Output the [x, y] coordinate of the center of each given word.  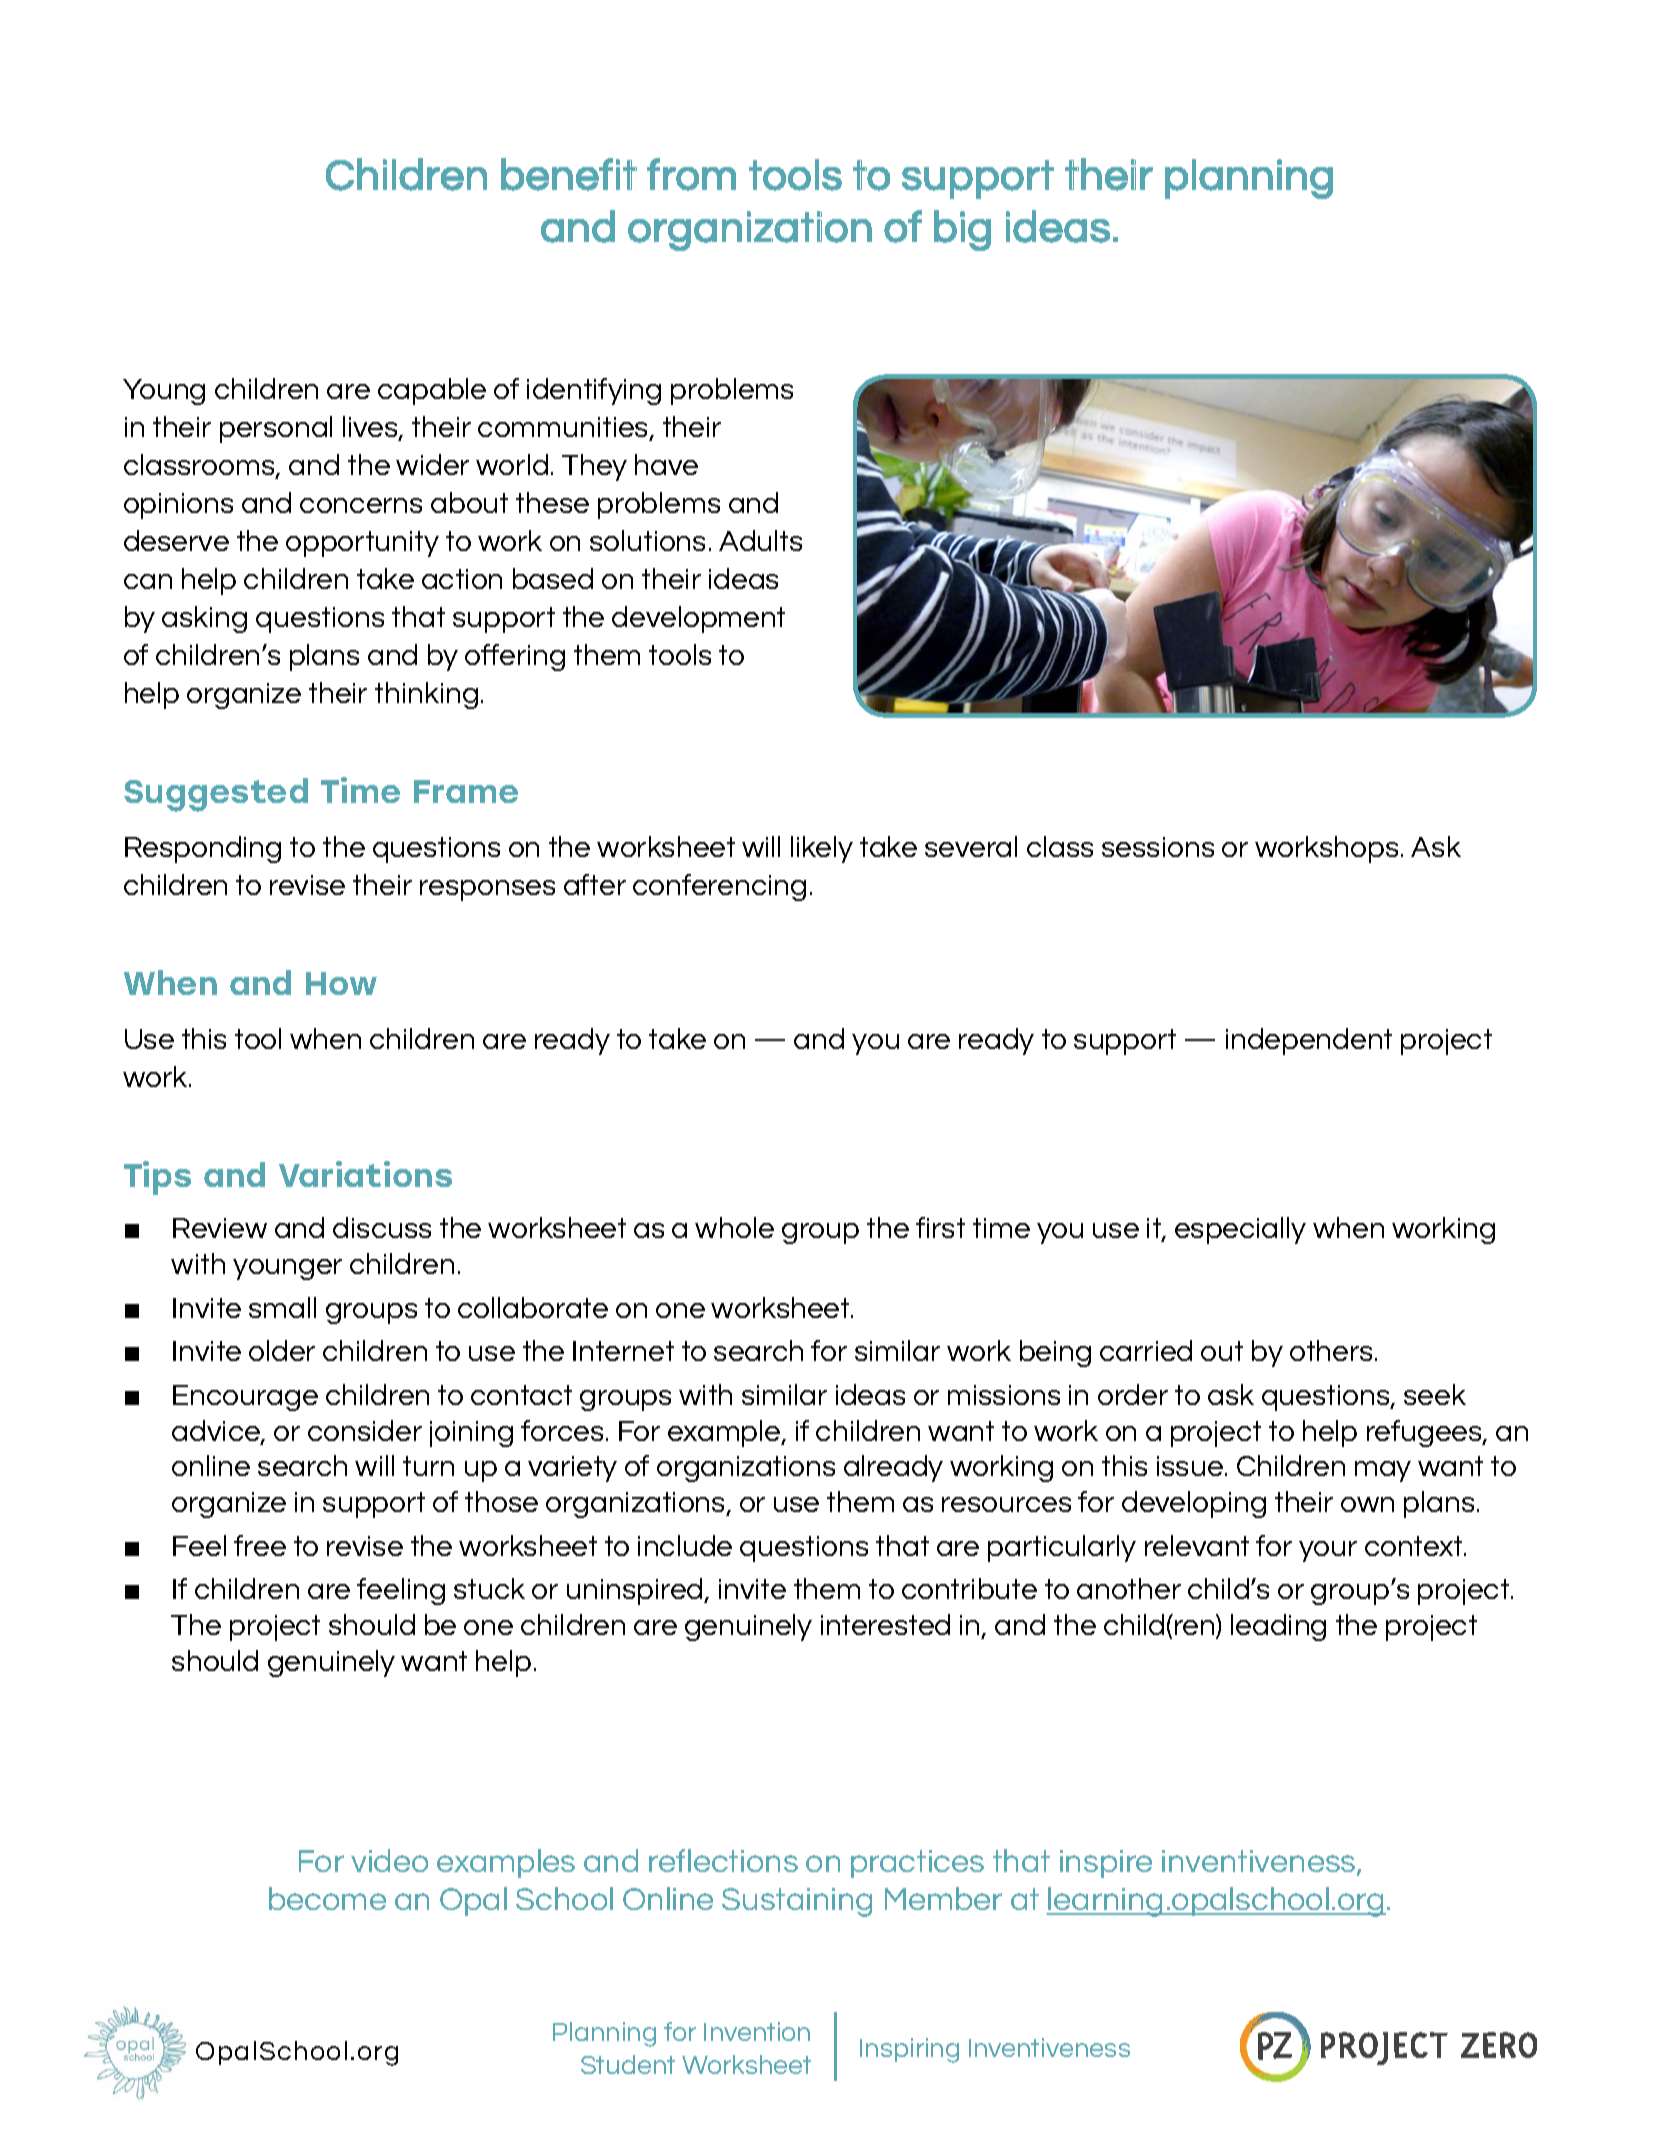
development [698, 619]
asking [204, 619]
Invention [757, 2031]
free [260, 1545]
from [691, 174]
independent [1309, 1041]
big [962, 230]
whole [734, 1227]
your [1328, 1551]
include [685, 1545]
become [327, 1898]
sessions [1158, 847]
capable [432, 391]
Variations [365, 1174]
